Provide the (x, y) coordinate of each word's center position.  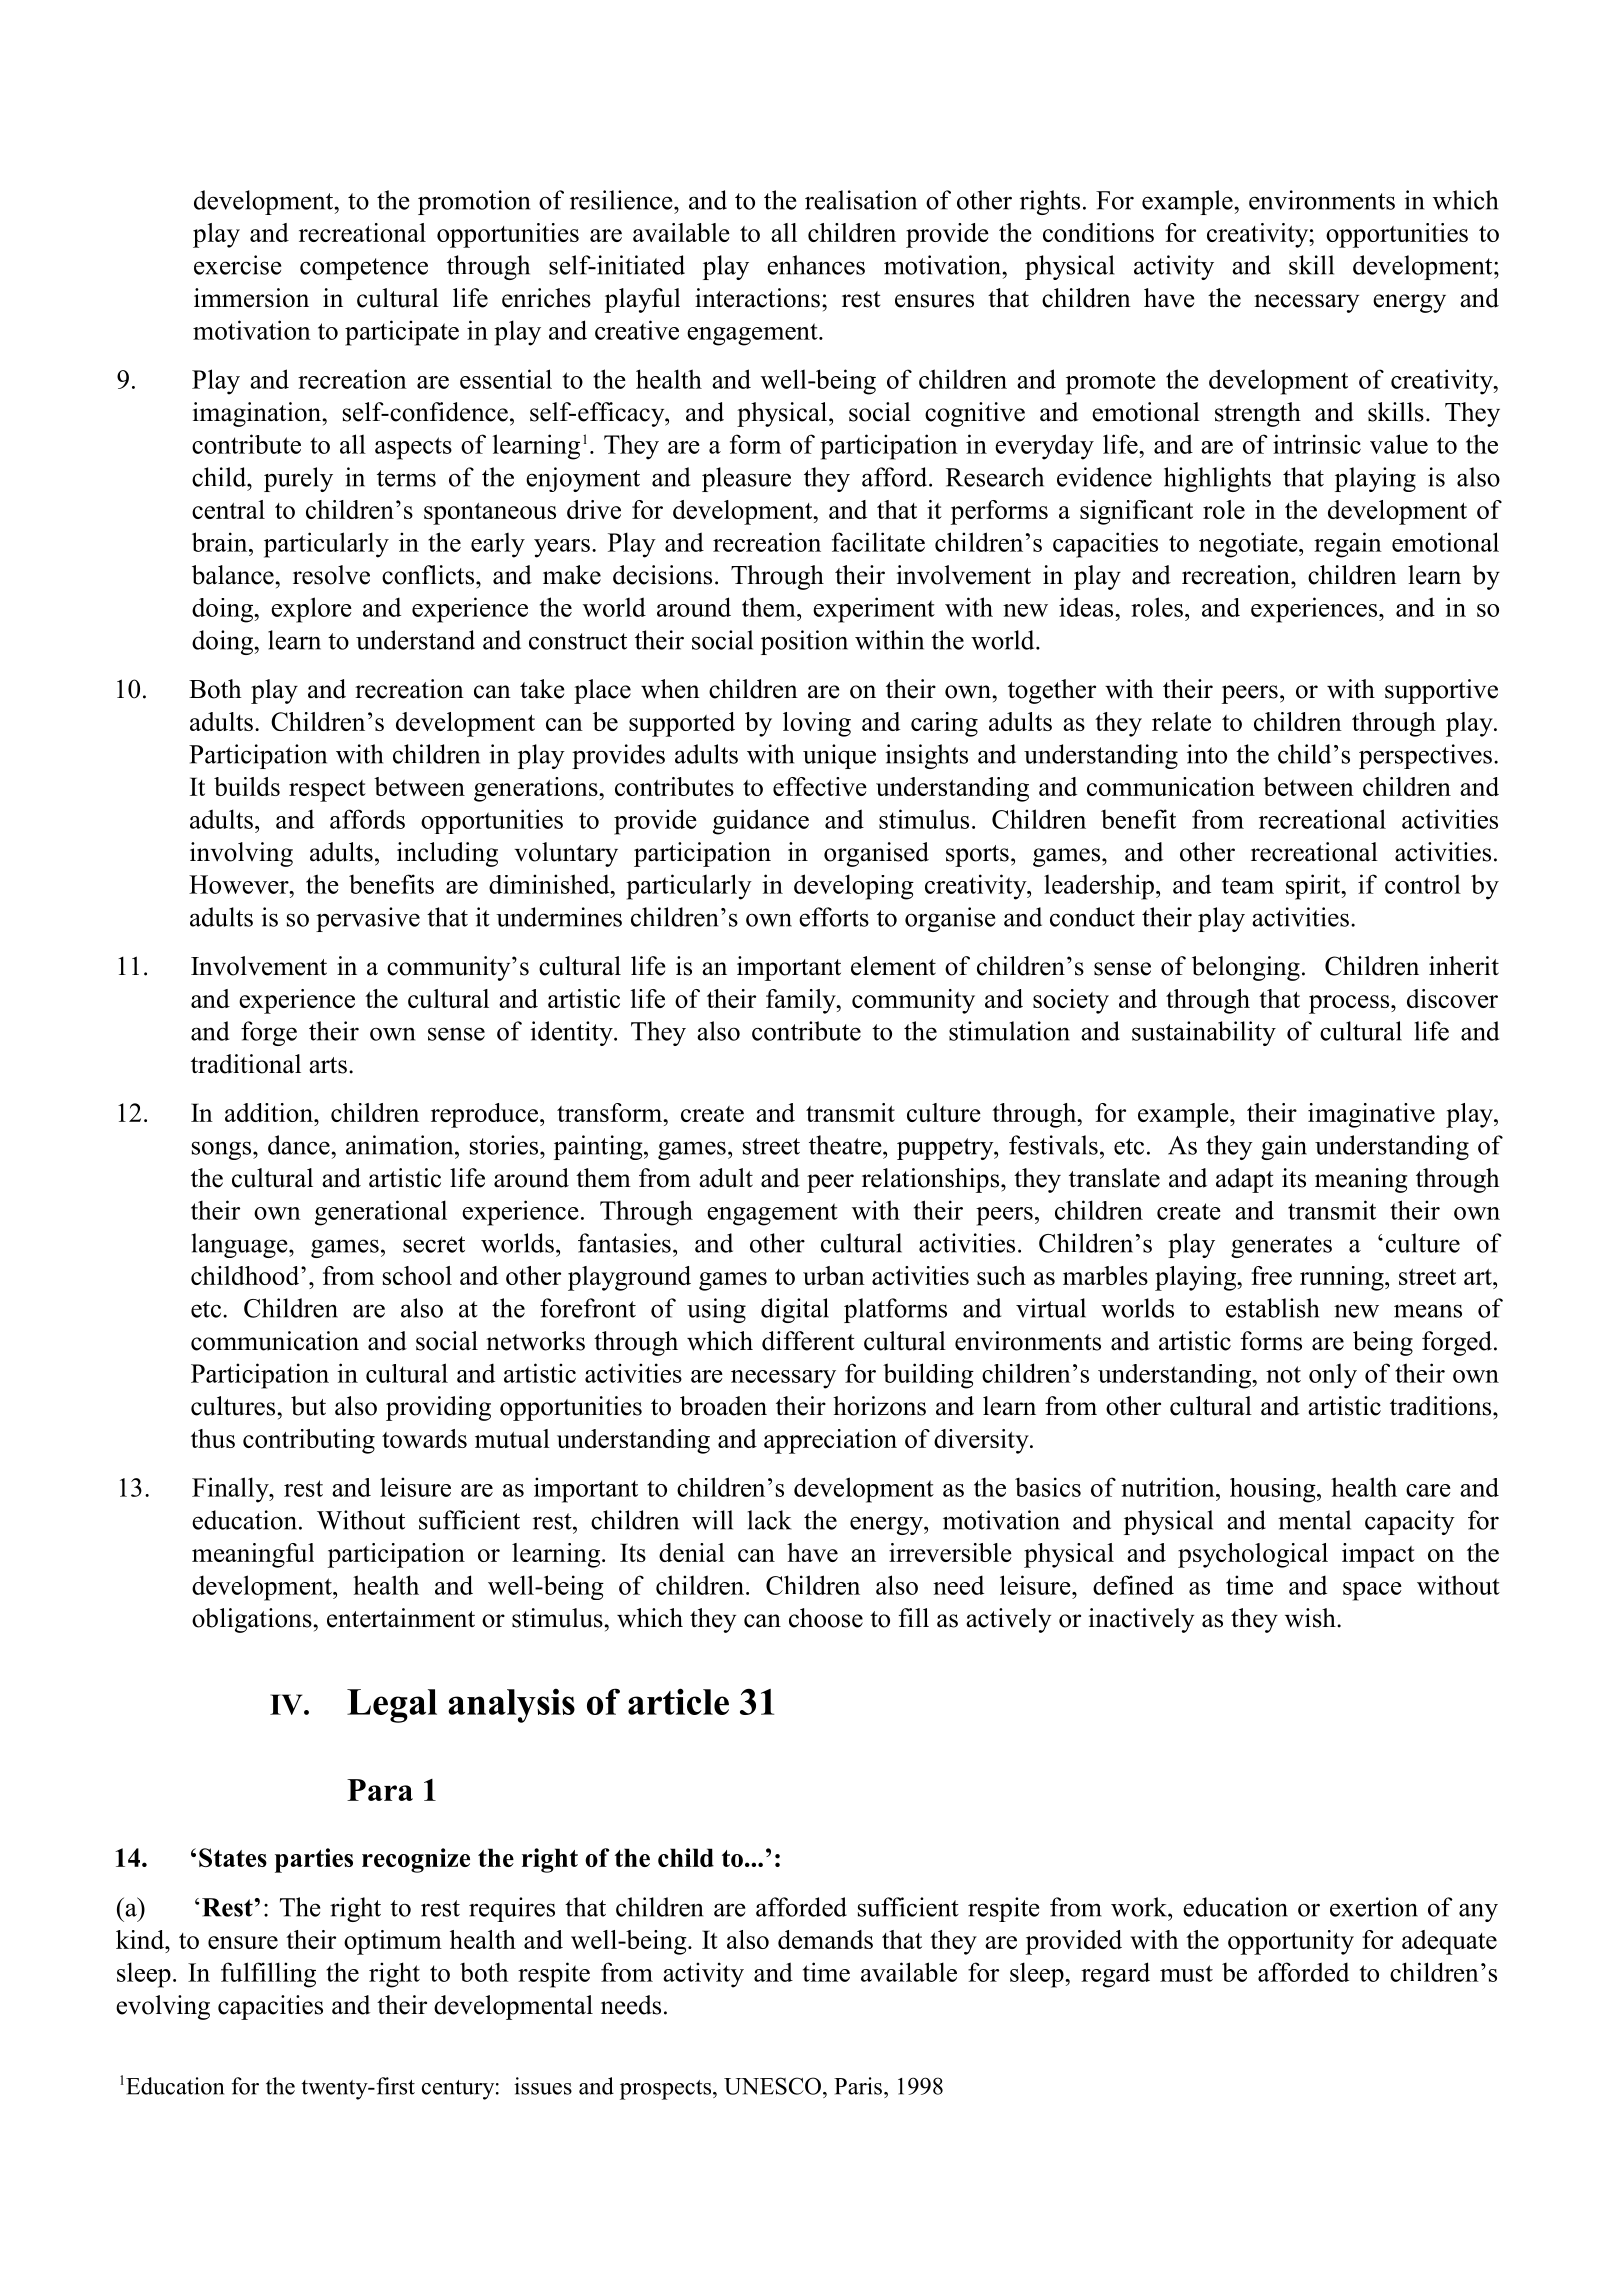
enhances (816, 265)
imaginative (1371, 1115)
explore (311, 610)
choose (826, 1618)
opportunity (1291, 1942)
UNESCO (772, 2086)
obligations (252, 1620)
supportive (1441, 691)
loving (817, 724)
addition (270, 1112)
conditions (1098, 232)
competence (364, 269)
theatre (846, 1145)
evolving (163, 2007)
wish (1311, 1618)
